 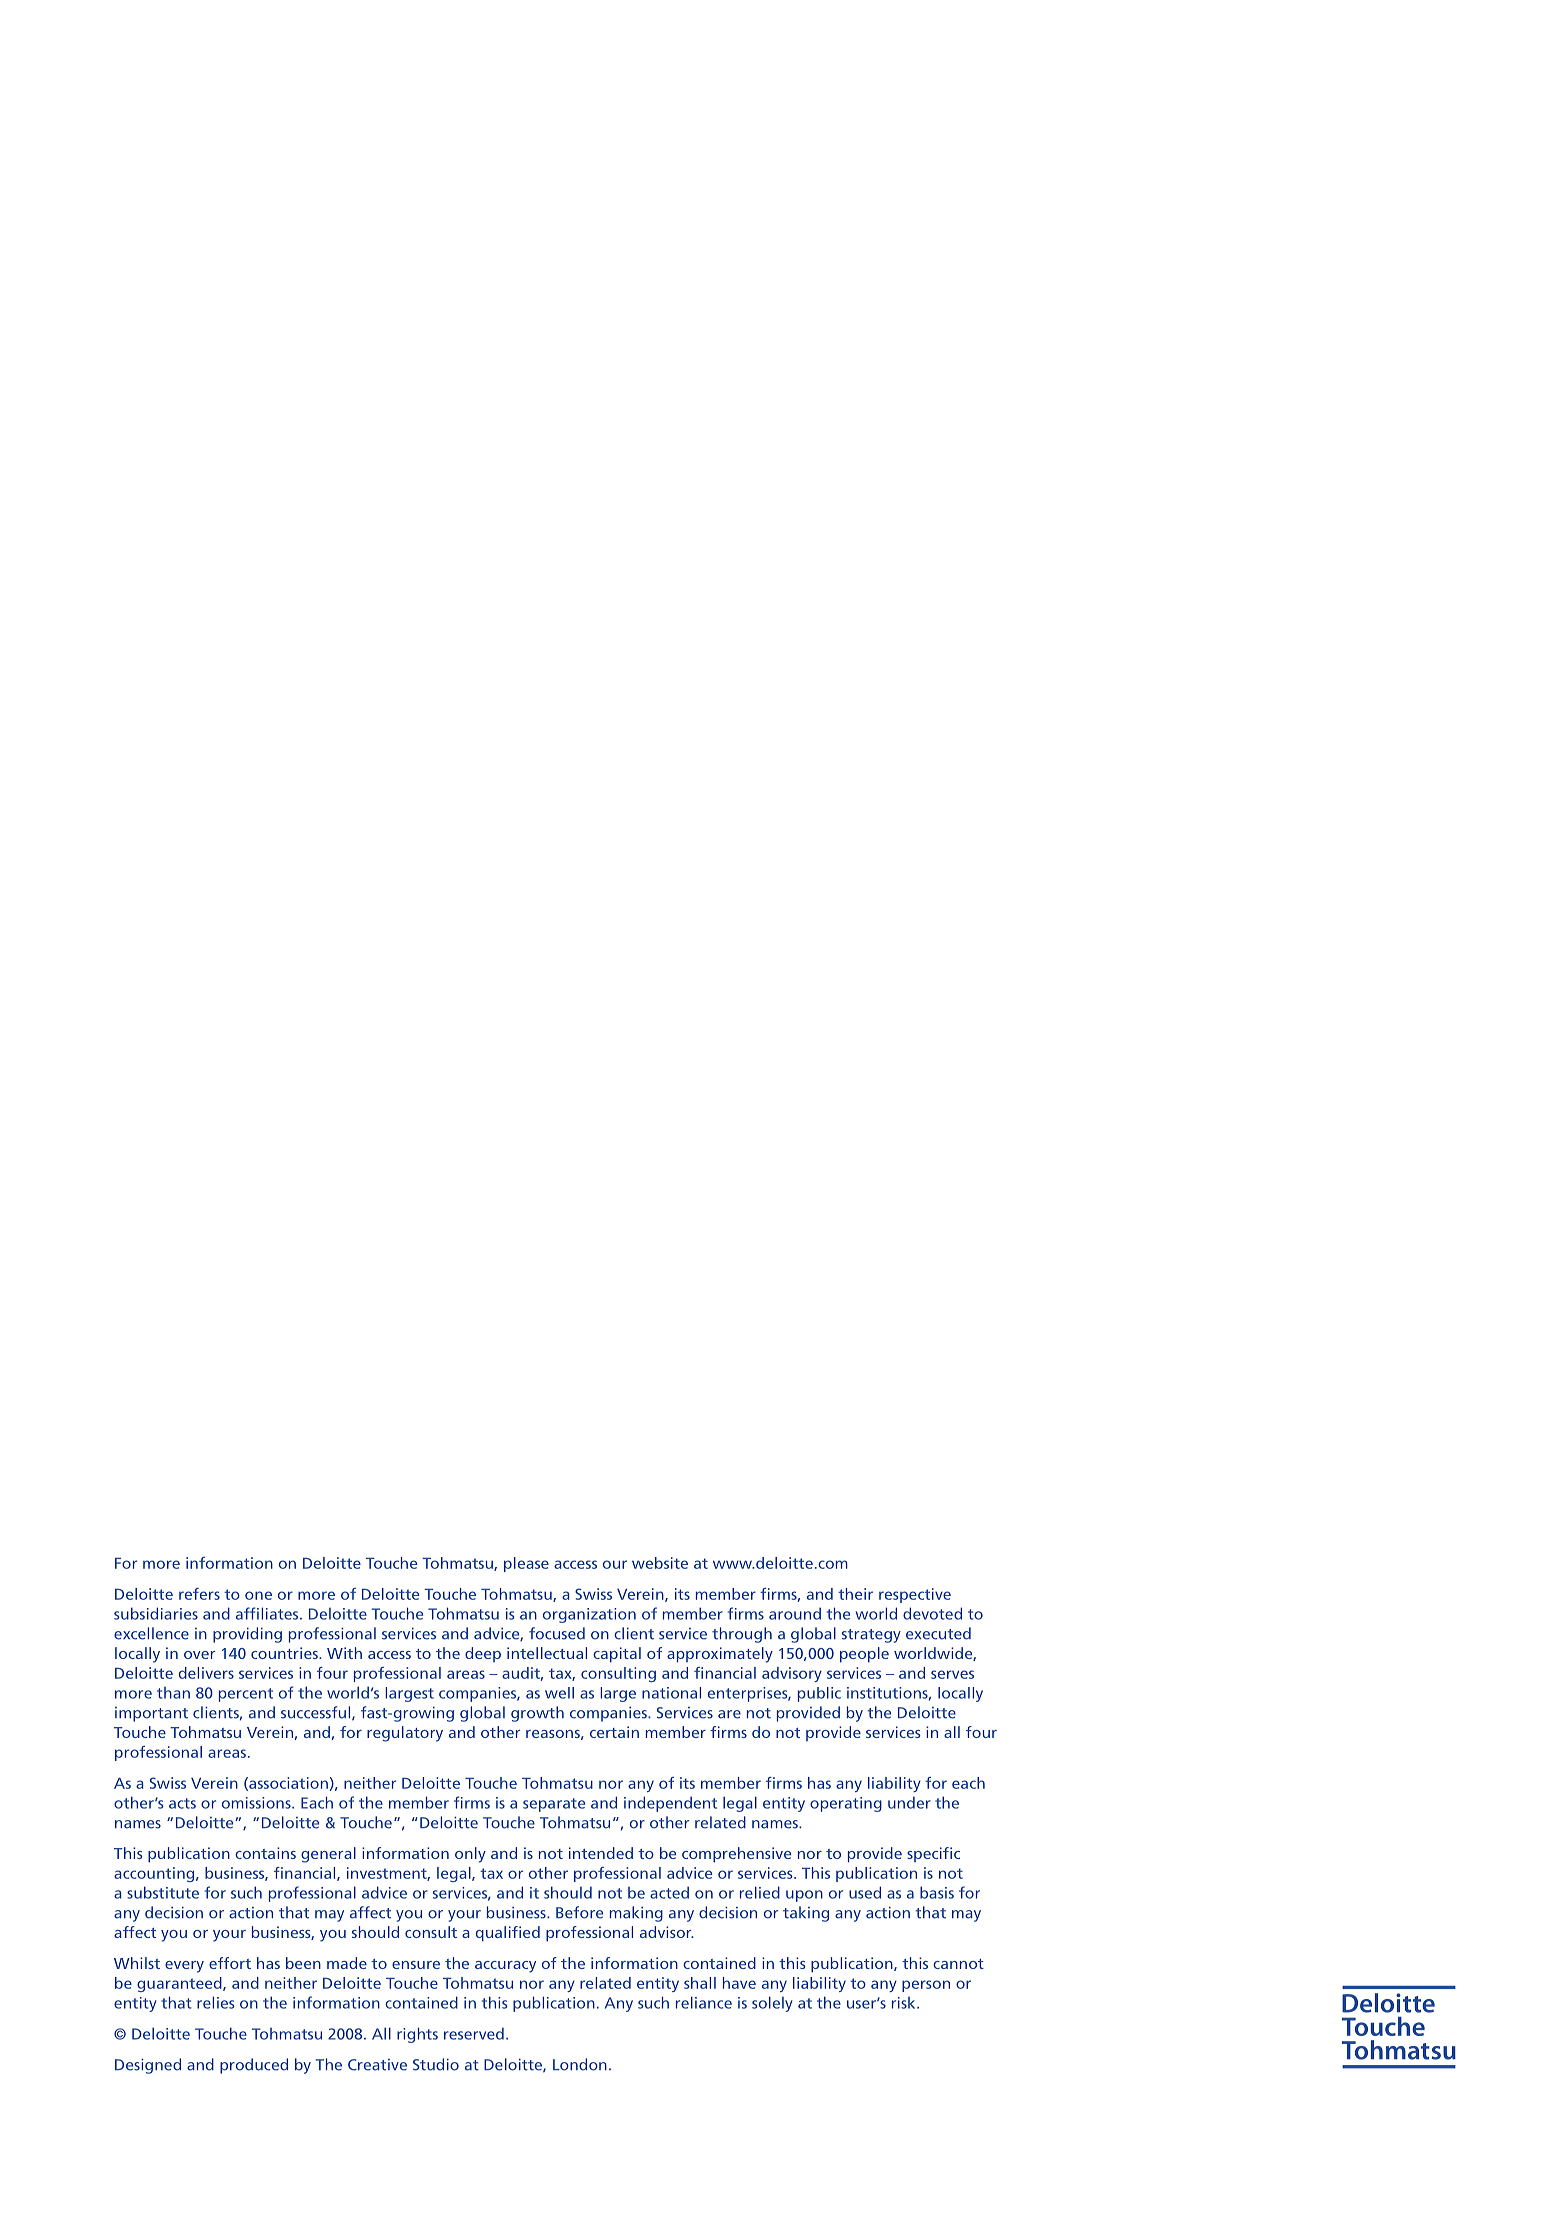 I want to click on separate, so click(x=554, y=1805).
